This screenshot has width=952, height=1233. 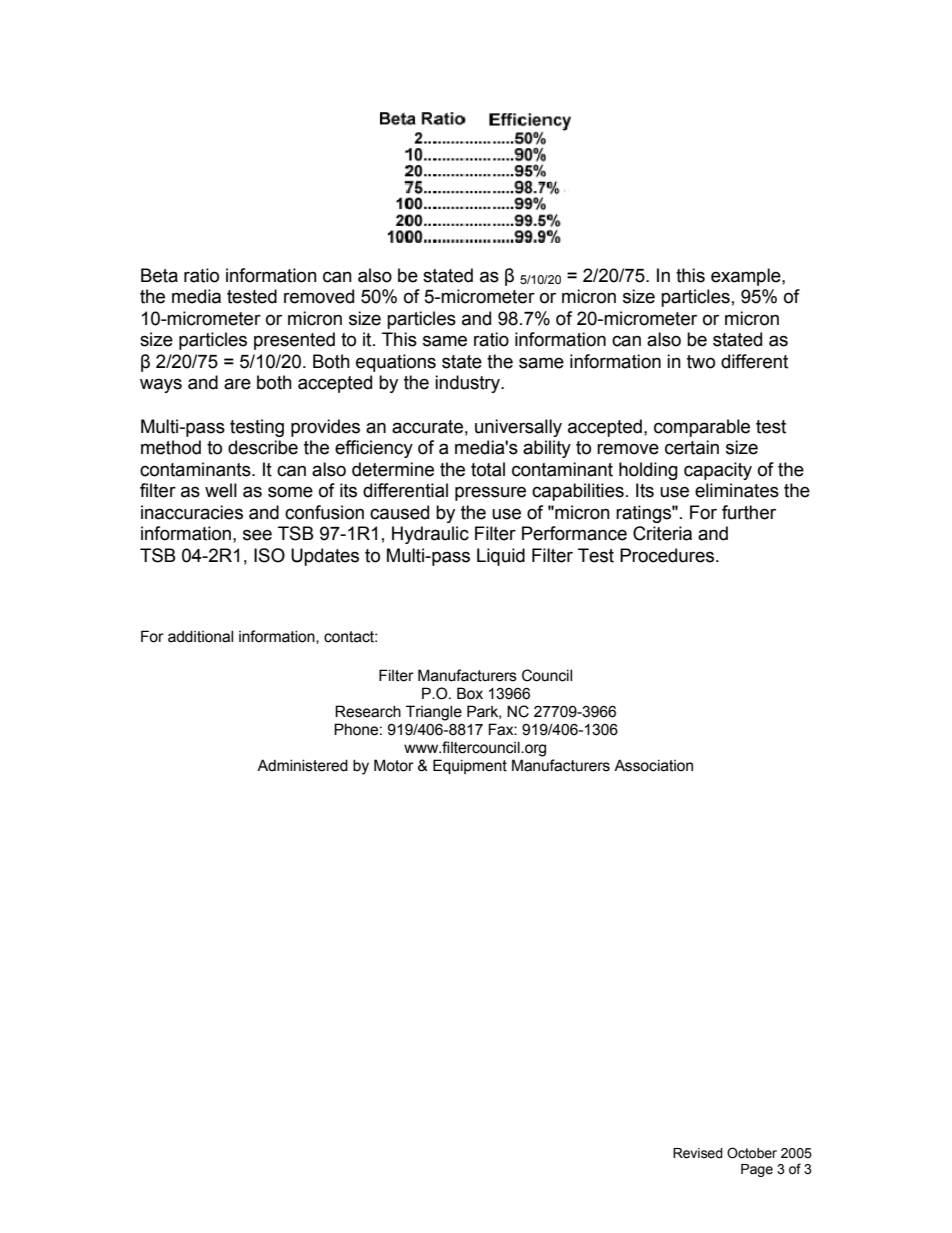 What do you see at coordinates (747, 277) in the screenshot?
I see `example` at bounding box center [747, 277].
